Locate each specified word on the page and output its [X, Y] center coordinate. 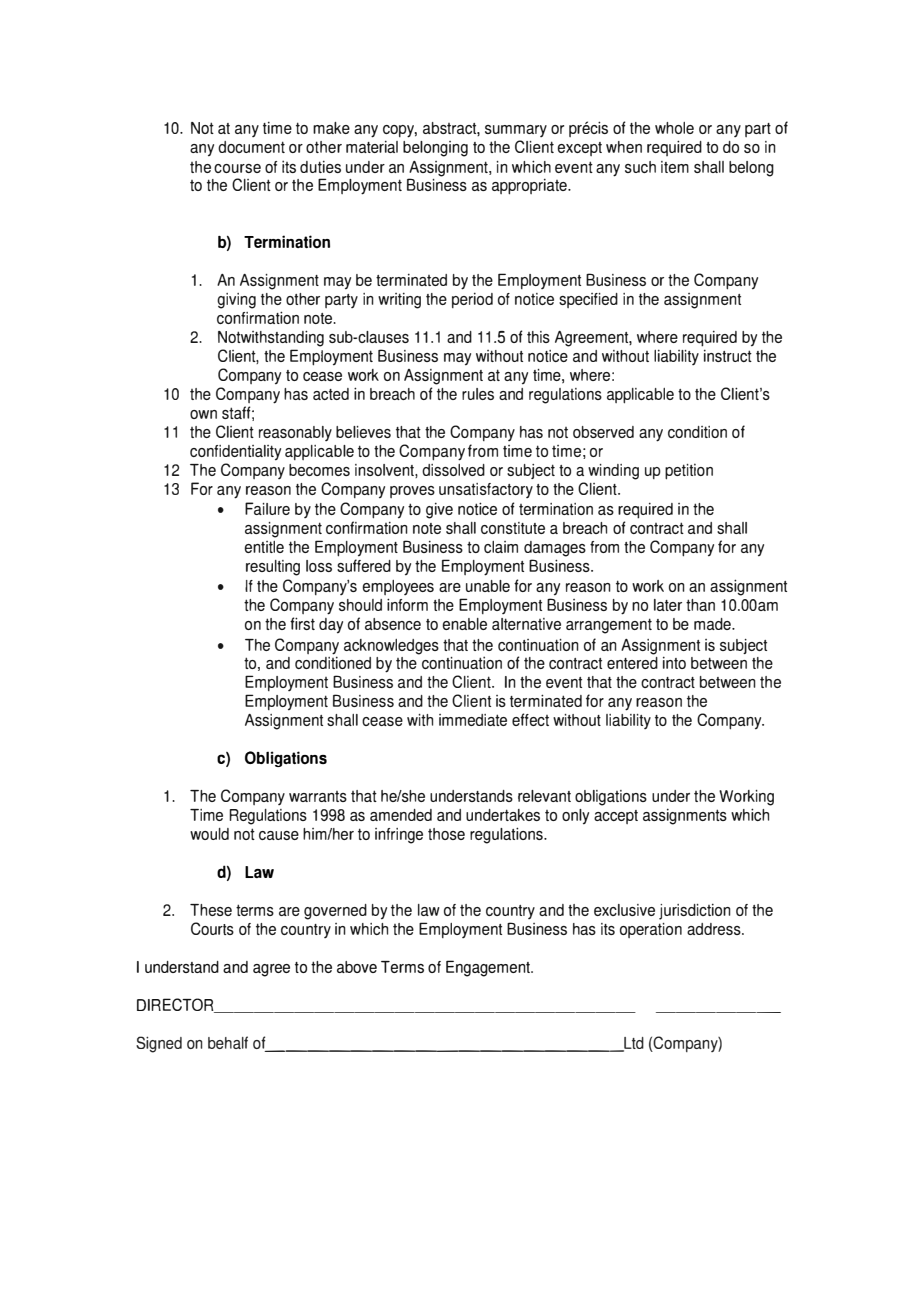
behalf [228, 1042]
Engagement [489, 968]
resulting [273, 568]
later [668, 605]
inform [407, 604]
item [675, 167]
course [237, 168]
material [372, 146]
